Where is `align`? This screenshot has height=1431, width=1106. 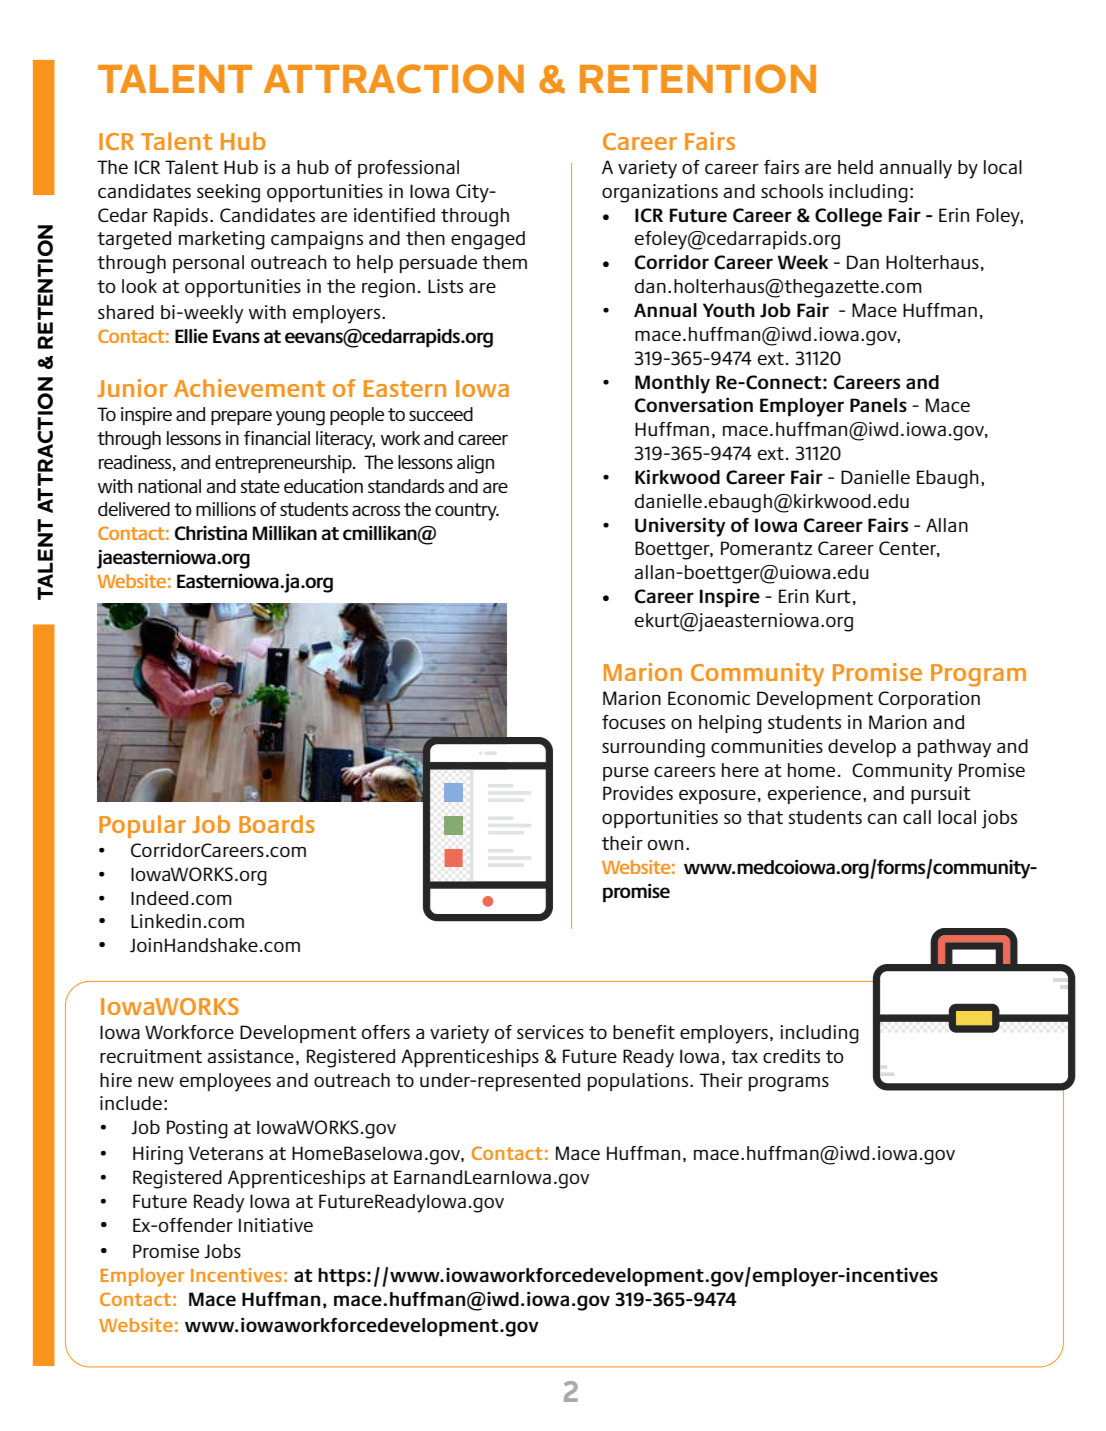
align is located at coordinates (475, 464).
